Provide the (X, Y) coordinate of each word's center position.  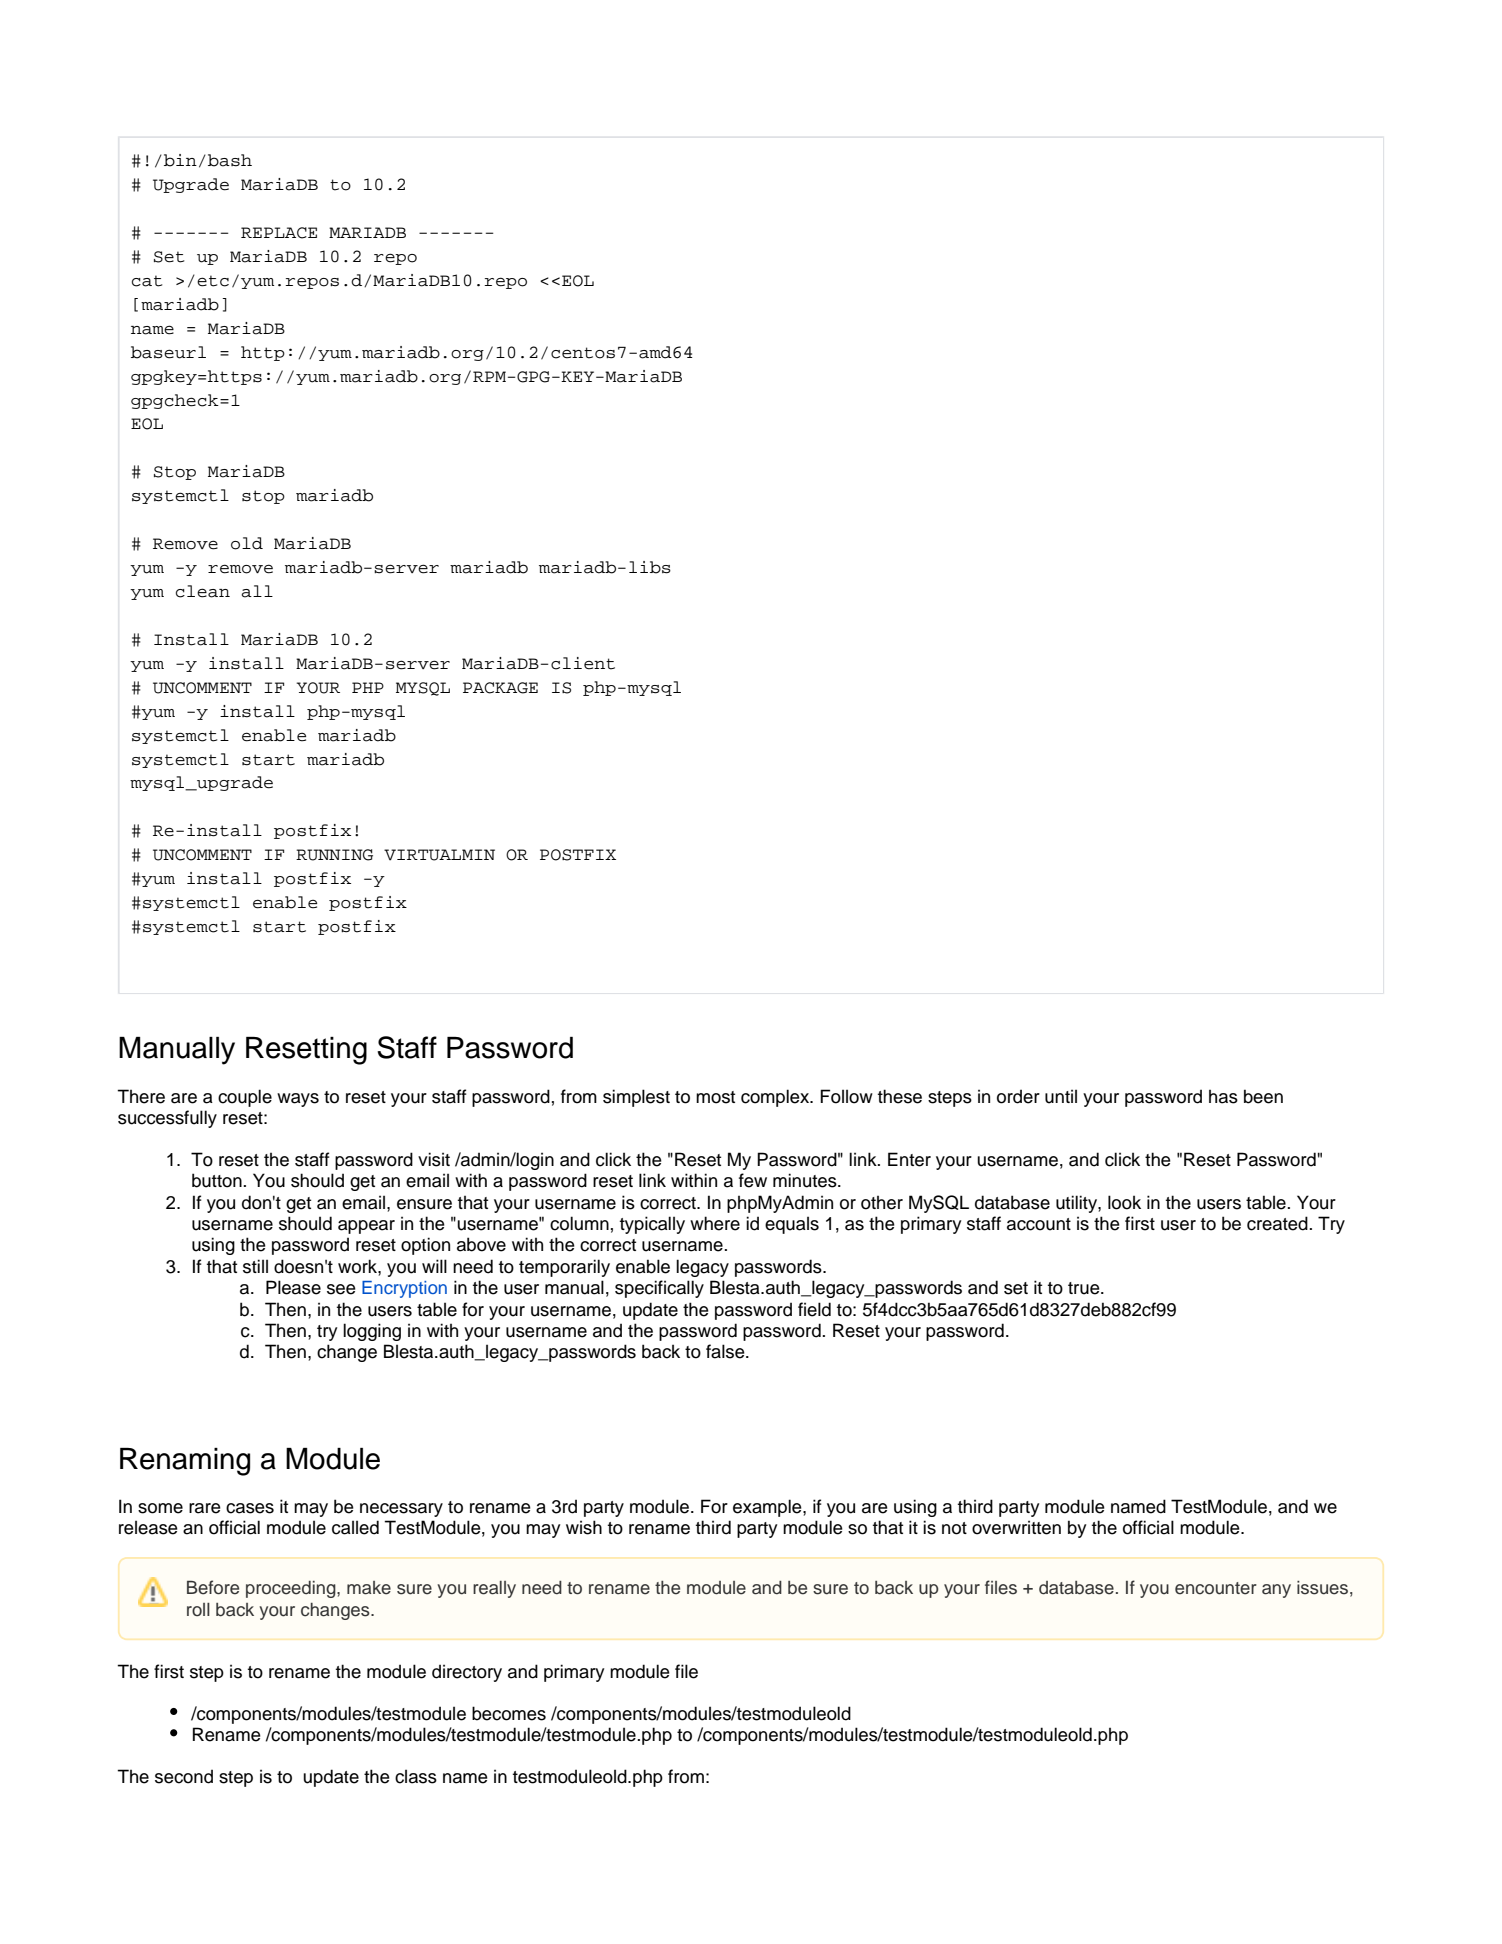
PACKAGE (500, 688)
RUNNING (334, 855)
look (1124, 1202)
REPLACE (279, 233)
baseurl (168, 352)
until (1061, 1096)
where (715, 1223)
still (255, 1266)
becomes (509, 1713)
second (184, 1776)
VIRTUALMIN (439, 855)
